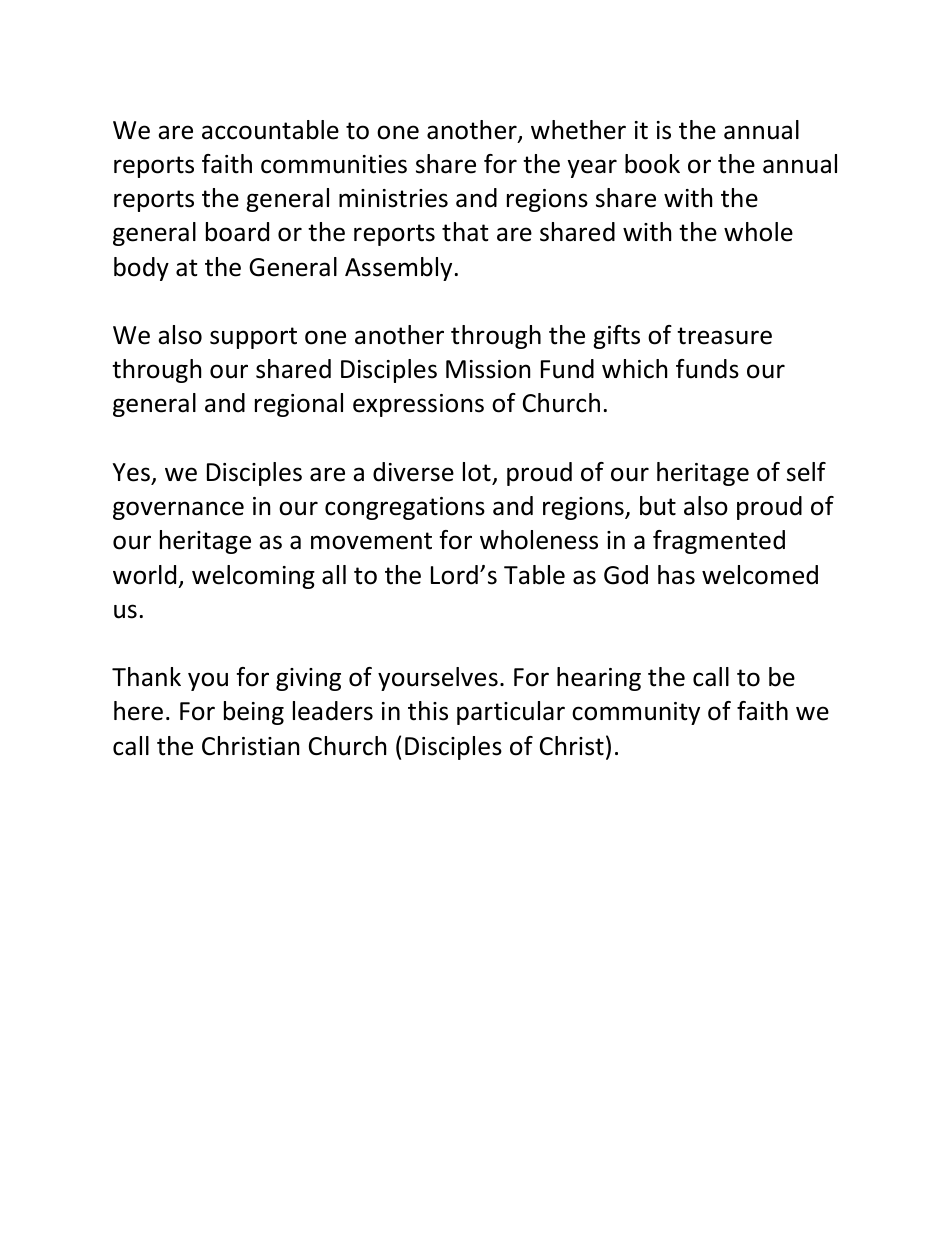 The width and height of the screenshot is (952, 1233). What do you see at coordinates (334, 164) in the screenshot?
I see `communities` at bounding box center [334, 164].
